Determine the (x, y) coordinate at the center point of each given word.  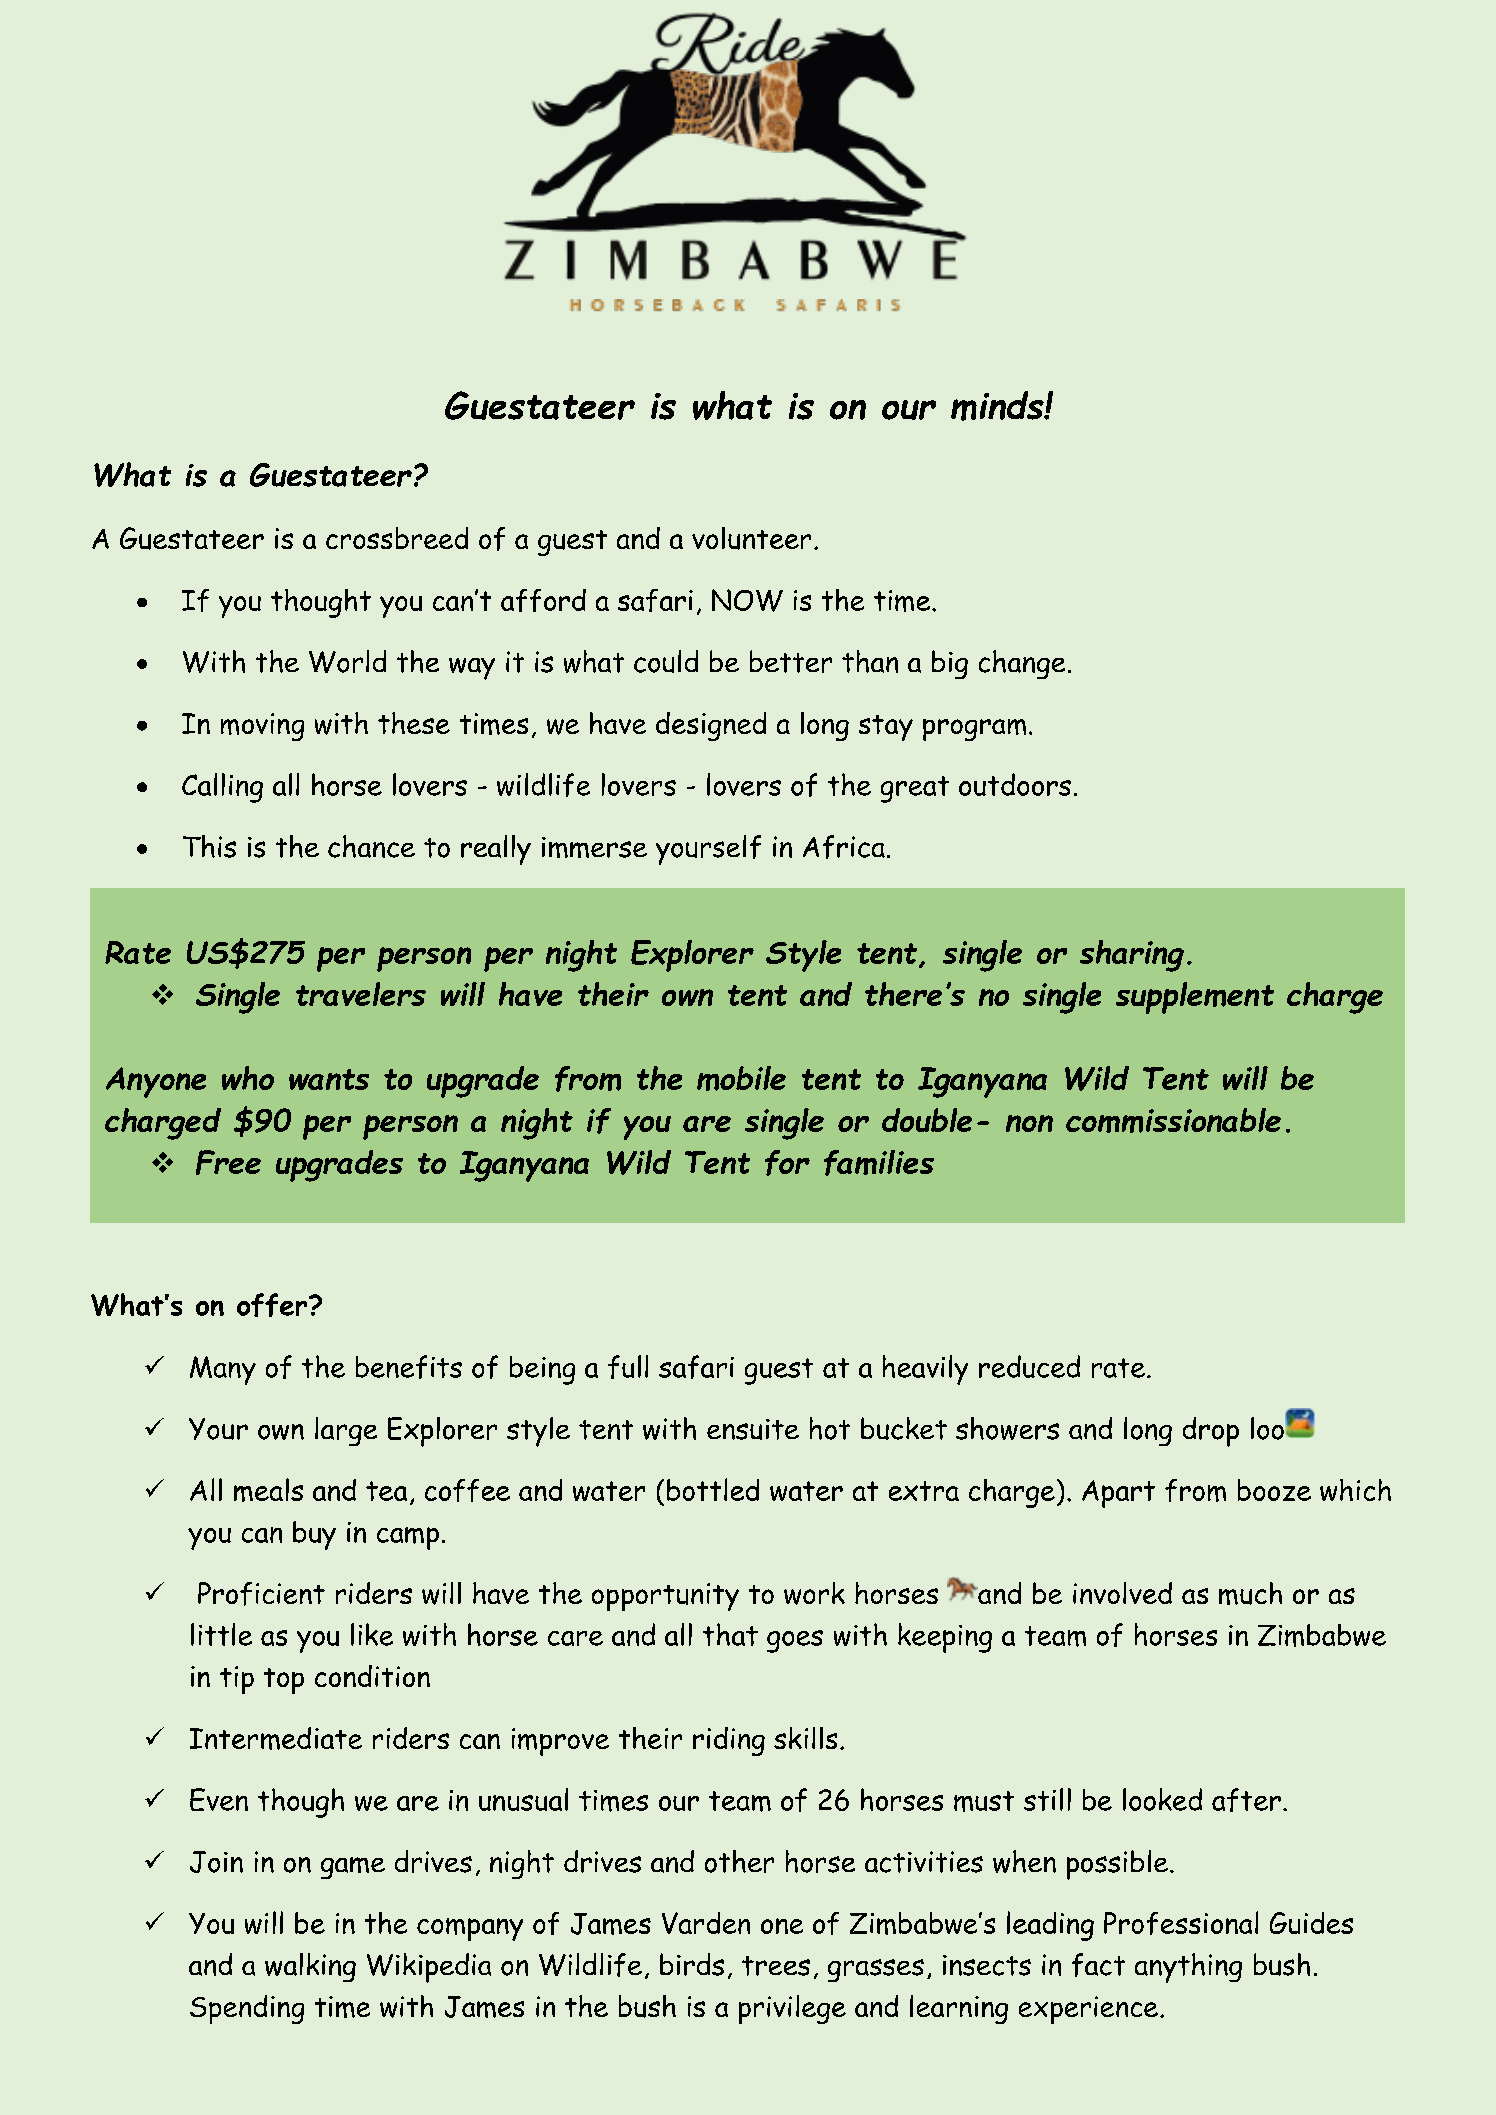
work (814, 1593)
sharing (1132, 956)
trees (776, 1966)
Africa (844, 847)
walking (310, 1967)
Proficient (261, 1594)
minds (998, 406)
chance (371, 846)
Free (228, 1162)
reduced (1029, 1366)
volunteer (751, 538)
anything (1188, 1968)
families (879, 1163)
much (1250, 1593)
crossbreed (397, 538)
